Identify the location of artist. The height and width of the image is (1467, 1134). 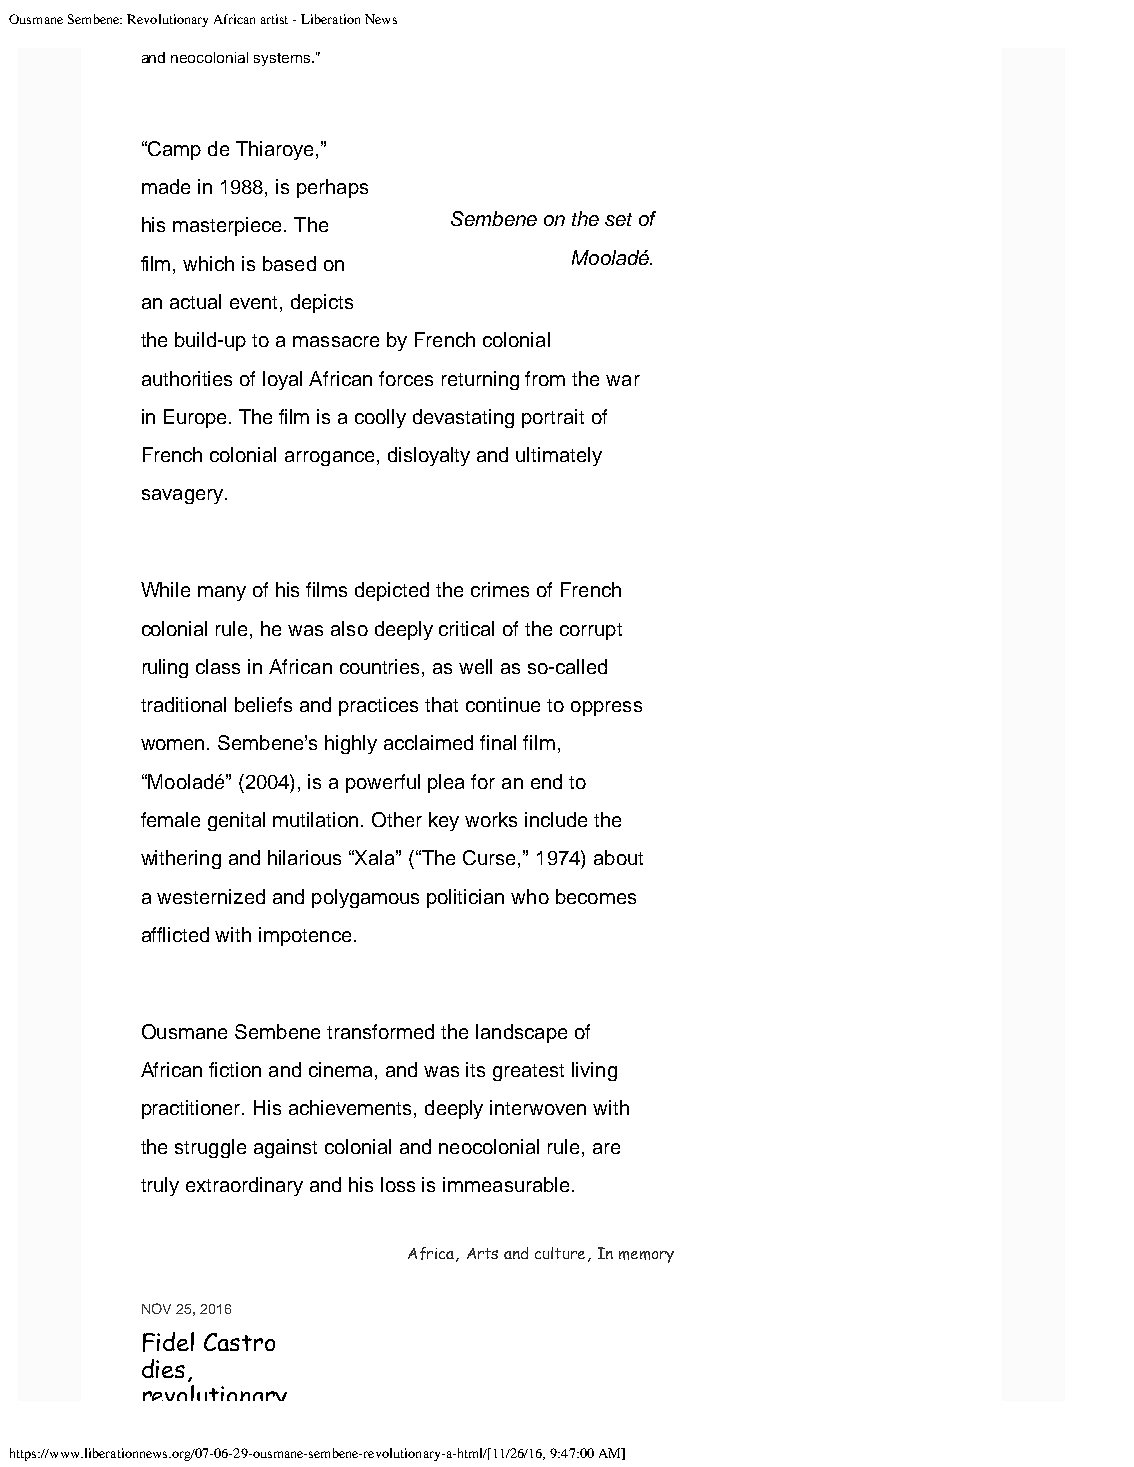
(274, 19).
